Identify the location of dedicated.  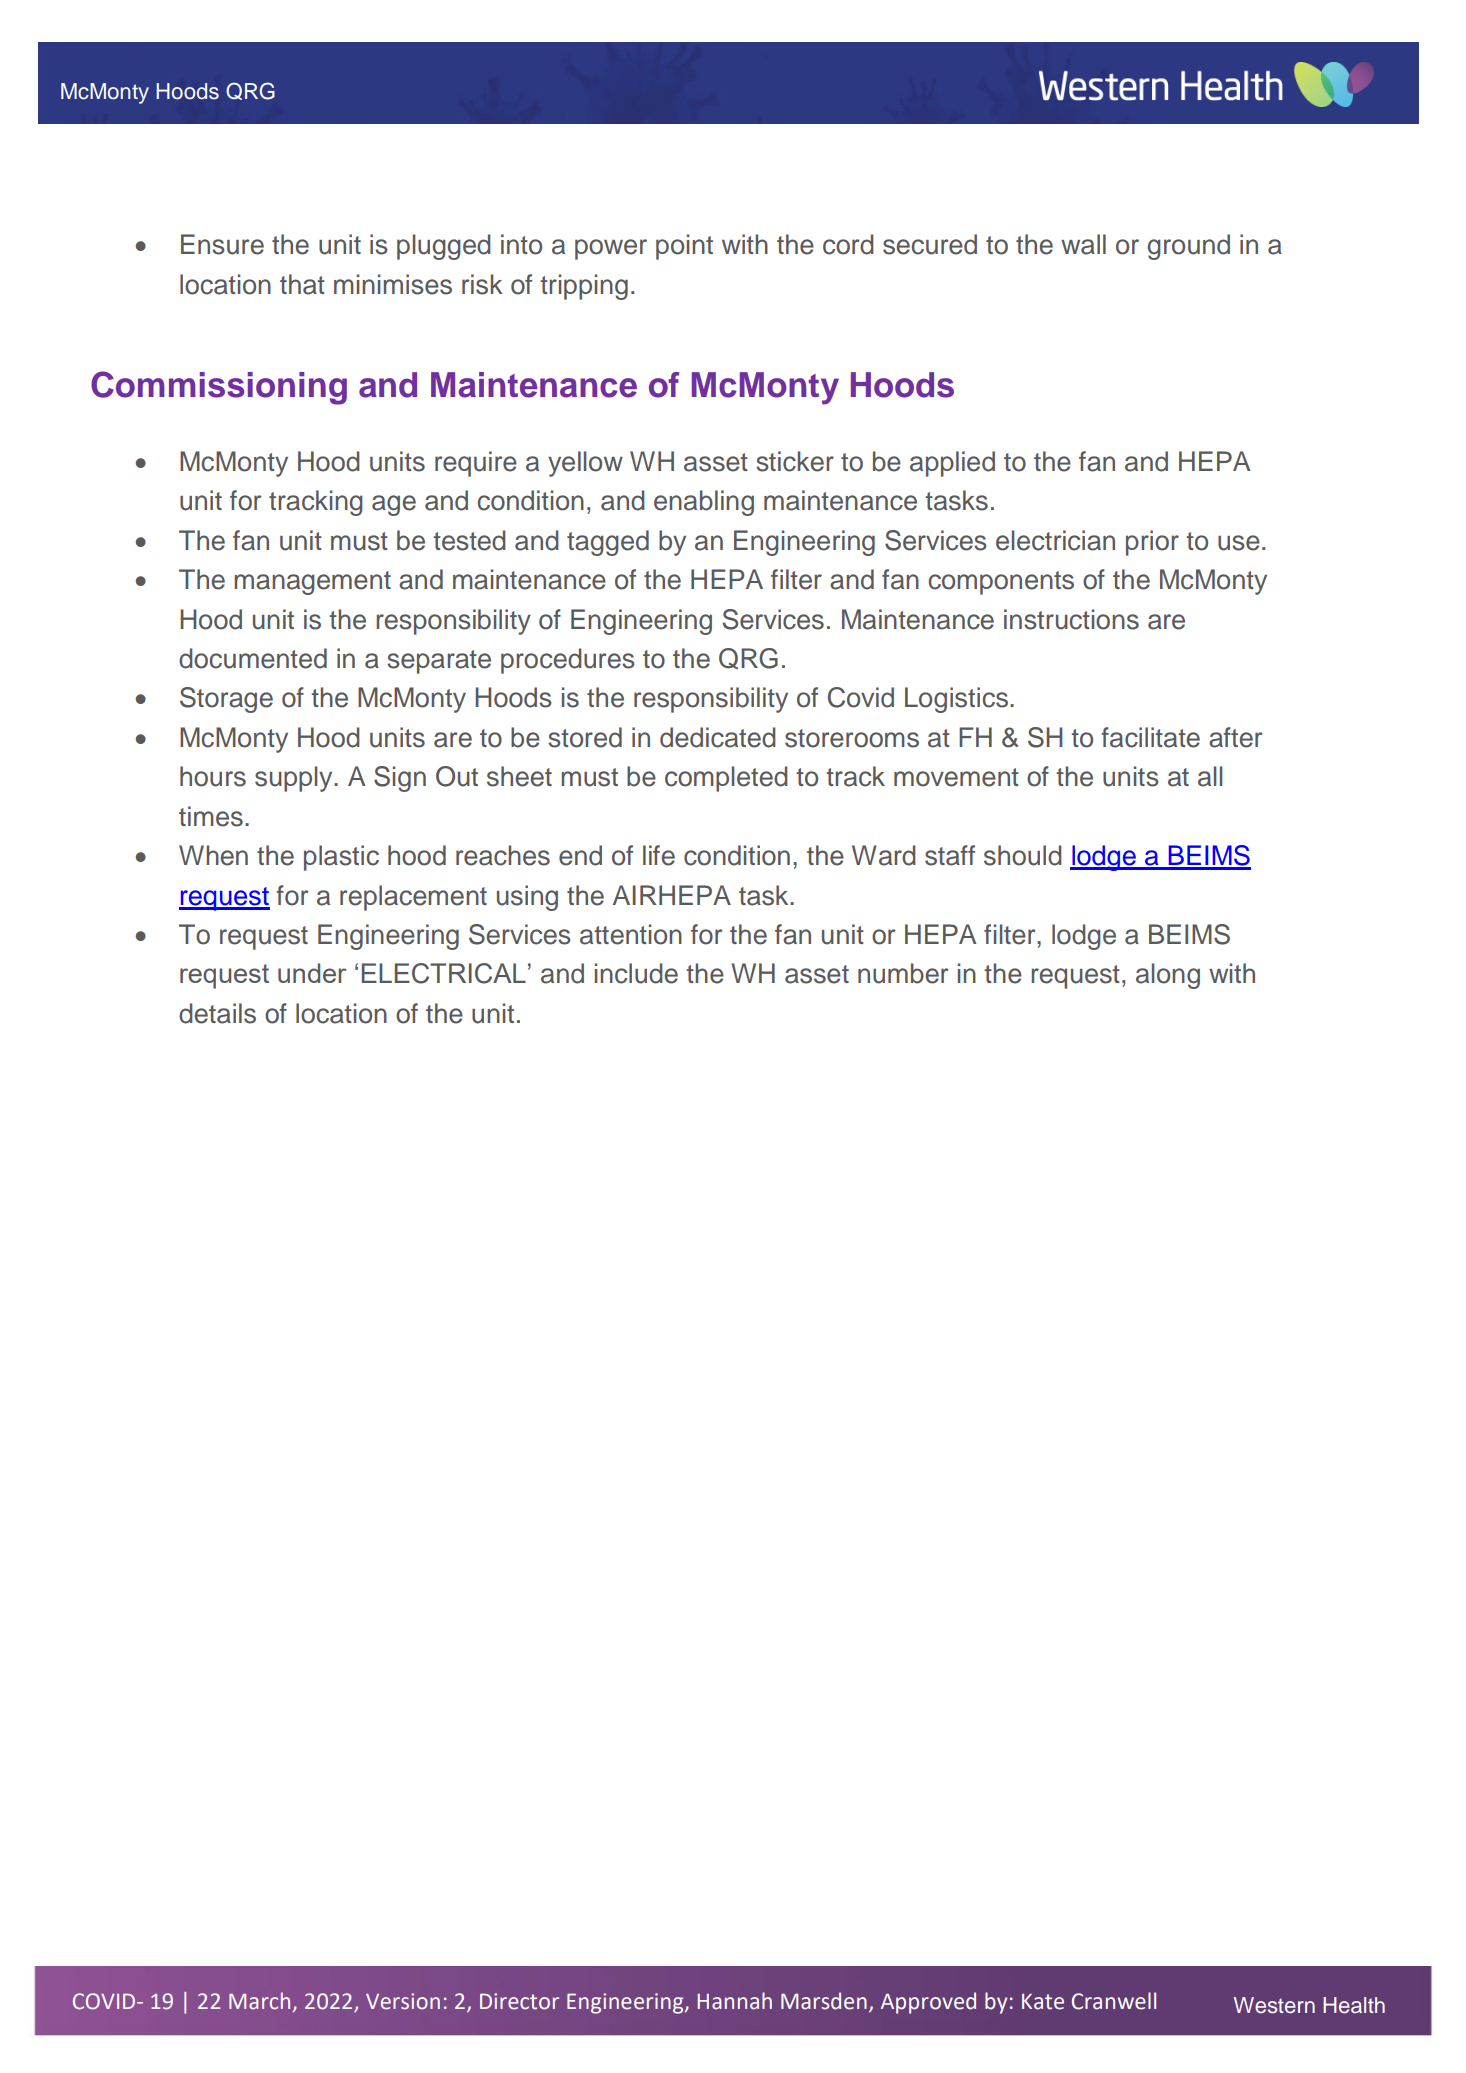
(718, 737).
